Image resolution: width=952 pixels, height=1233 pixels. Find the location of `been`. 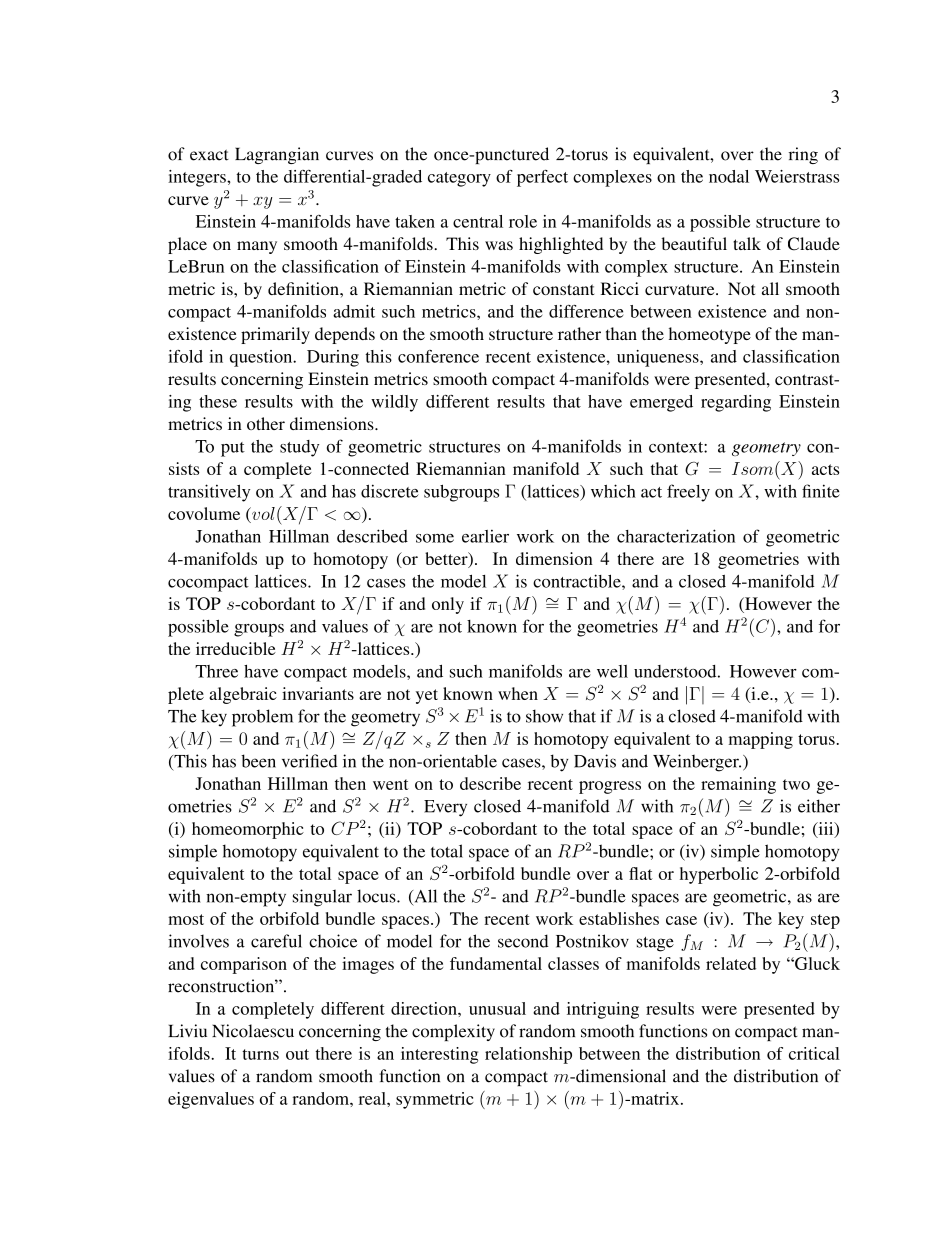

been is located at coordinates (258, 761).
